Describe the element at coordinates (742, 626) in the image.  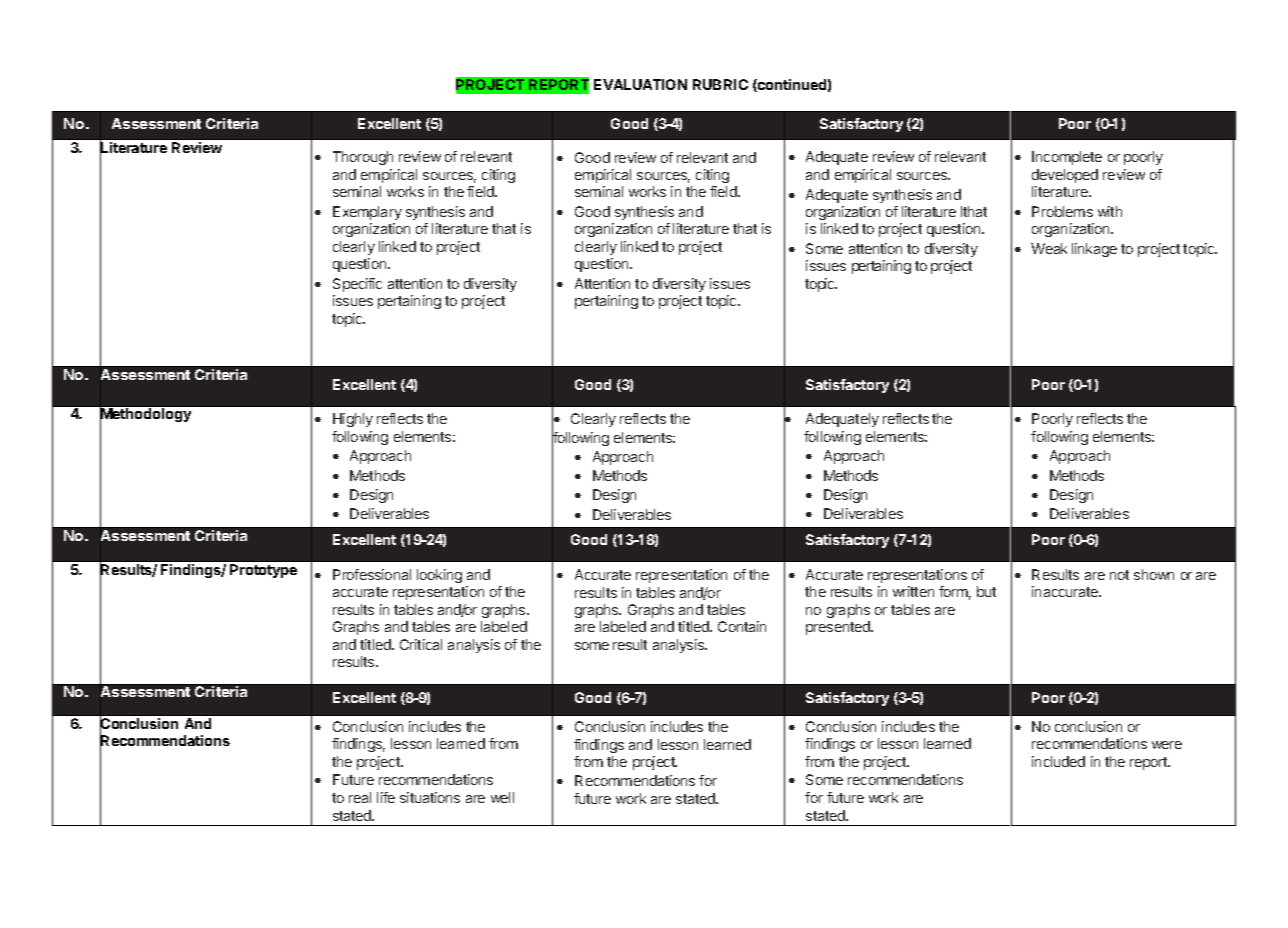
I see `Contain` at that location.
